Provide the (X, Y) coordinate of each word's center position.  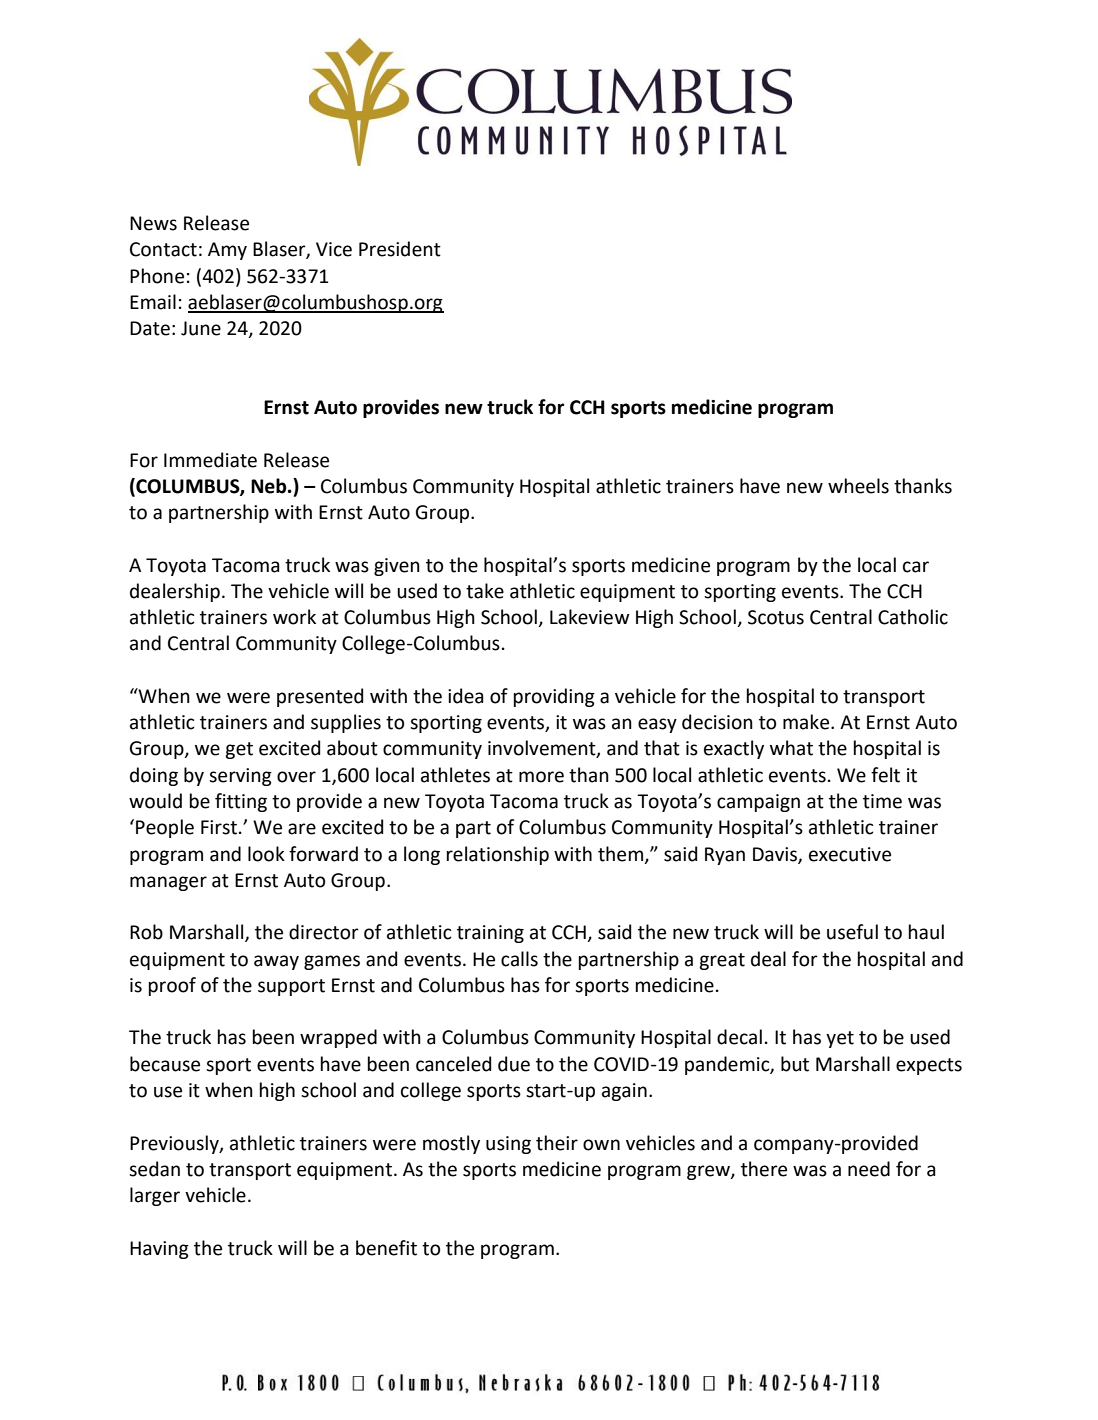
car (916, 567)
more (541, 777)
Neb (270, 486)
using (508, 1145)
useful (852, 932)
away (276, 962)
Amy (227, 251)
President (400, 249)
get (239, 750)
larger (155, 1196)
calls (519, 959)
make (807, 722)
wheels (858, 486)
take (485, 591)
